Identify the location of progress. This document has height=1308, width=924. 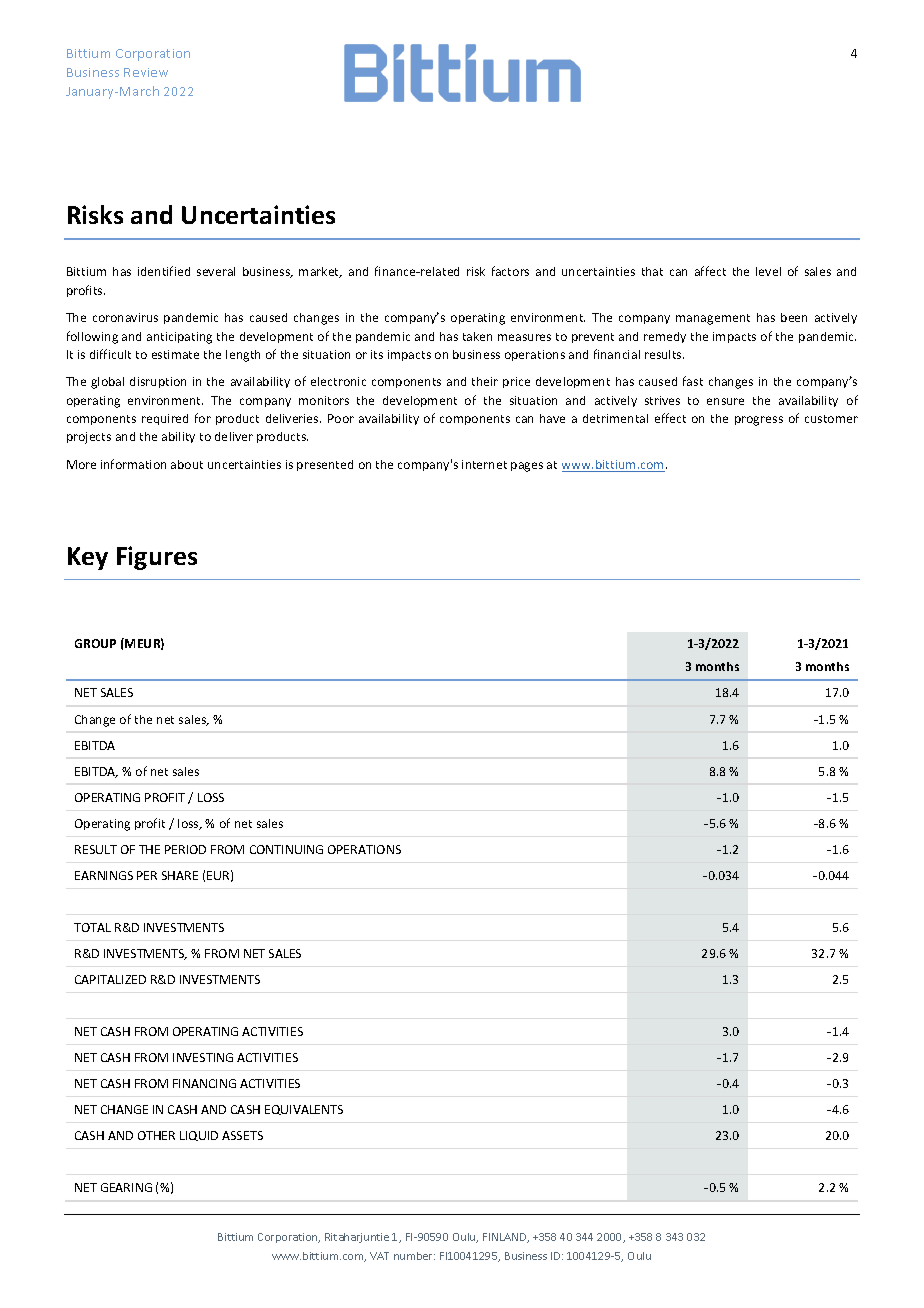
(759, 421).
